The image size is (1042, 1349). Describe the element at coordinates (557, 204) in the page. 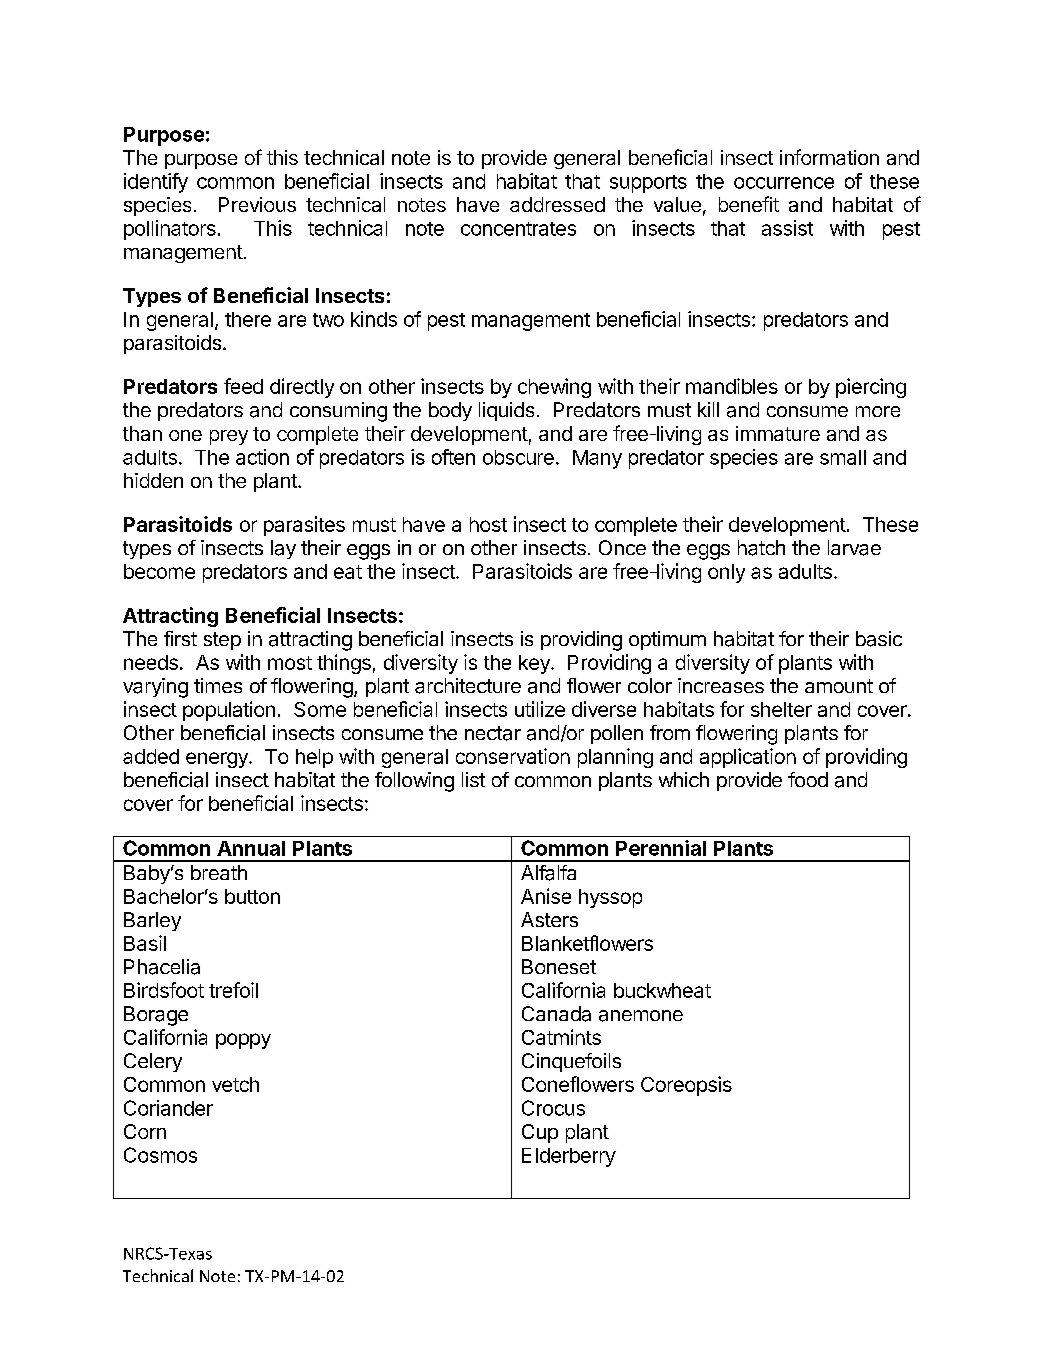

I see `addressed` at that location.
